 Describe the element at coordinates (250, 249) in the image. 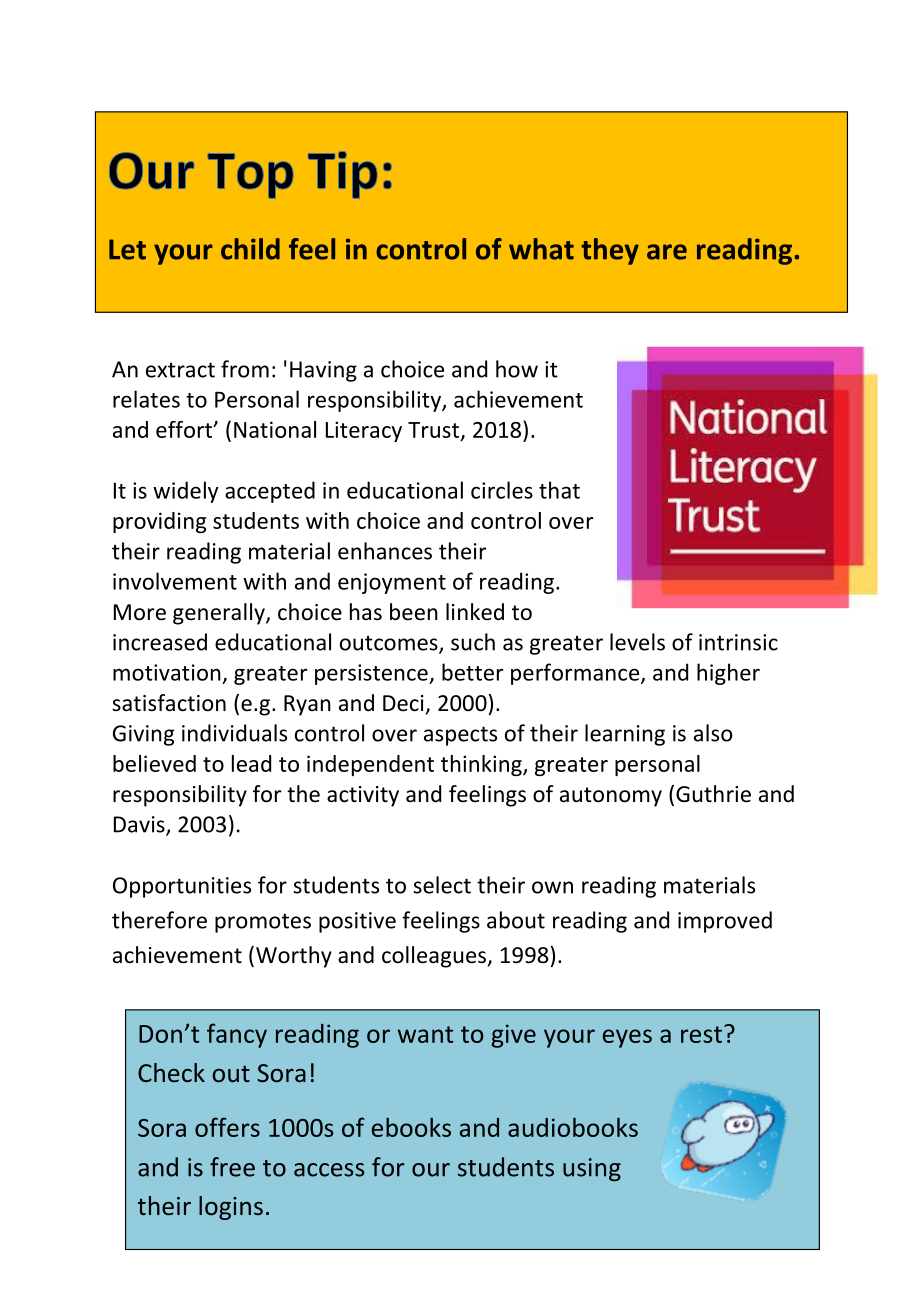

I see `child` at that location.
